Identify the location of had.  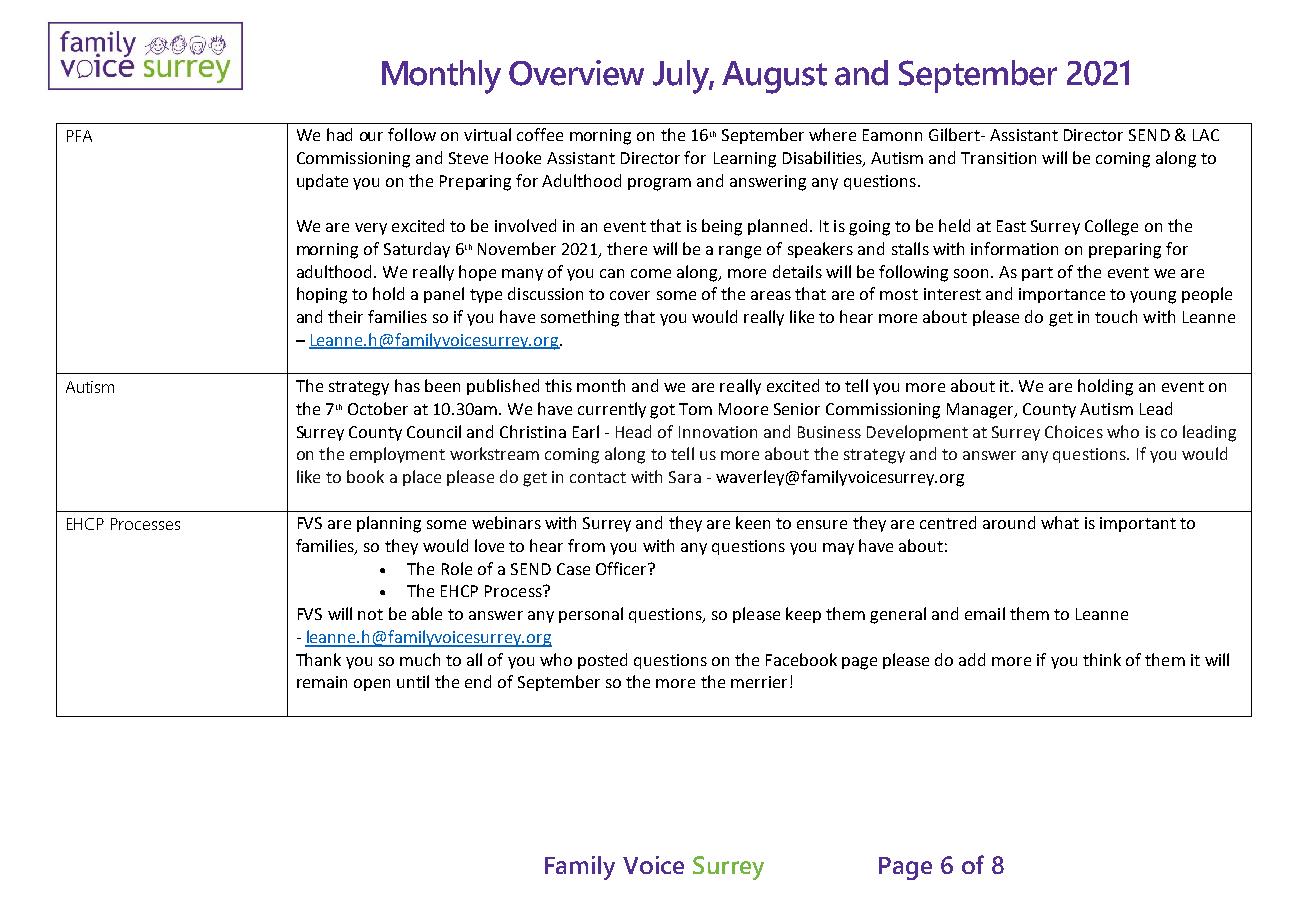
(339, 134).
